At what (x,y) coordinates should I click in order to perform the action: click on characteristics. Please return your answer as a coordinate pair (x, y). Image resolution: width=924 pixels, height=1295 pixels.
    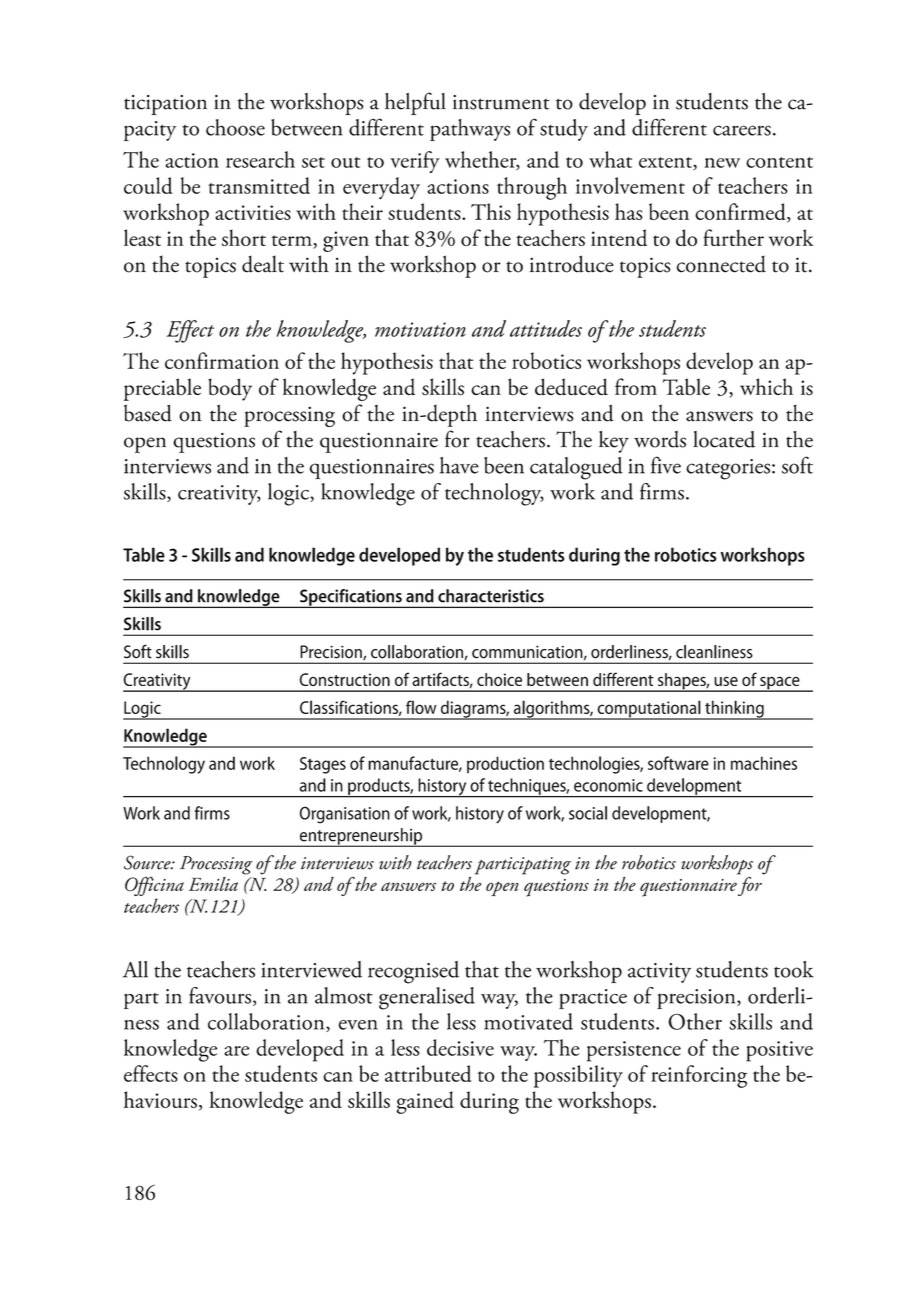
    Looking at the image, I should click on (491, 596).
